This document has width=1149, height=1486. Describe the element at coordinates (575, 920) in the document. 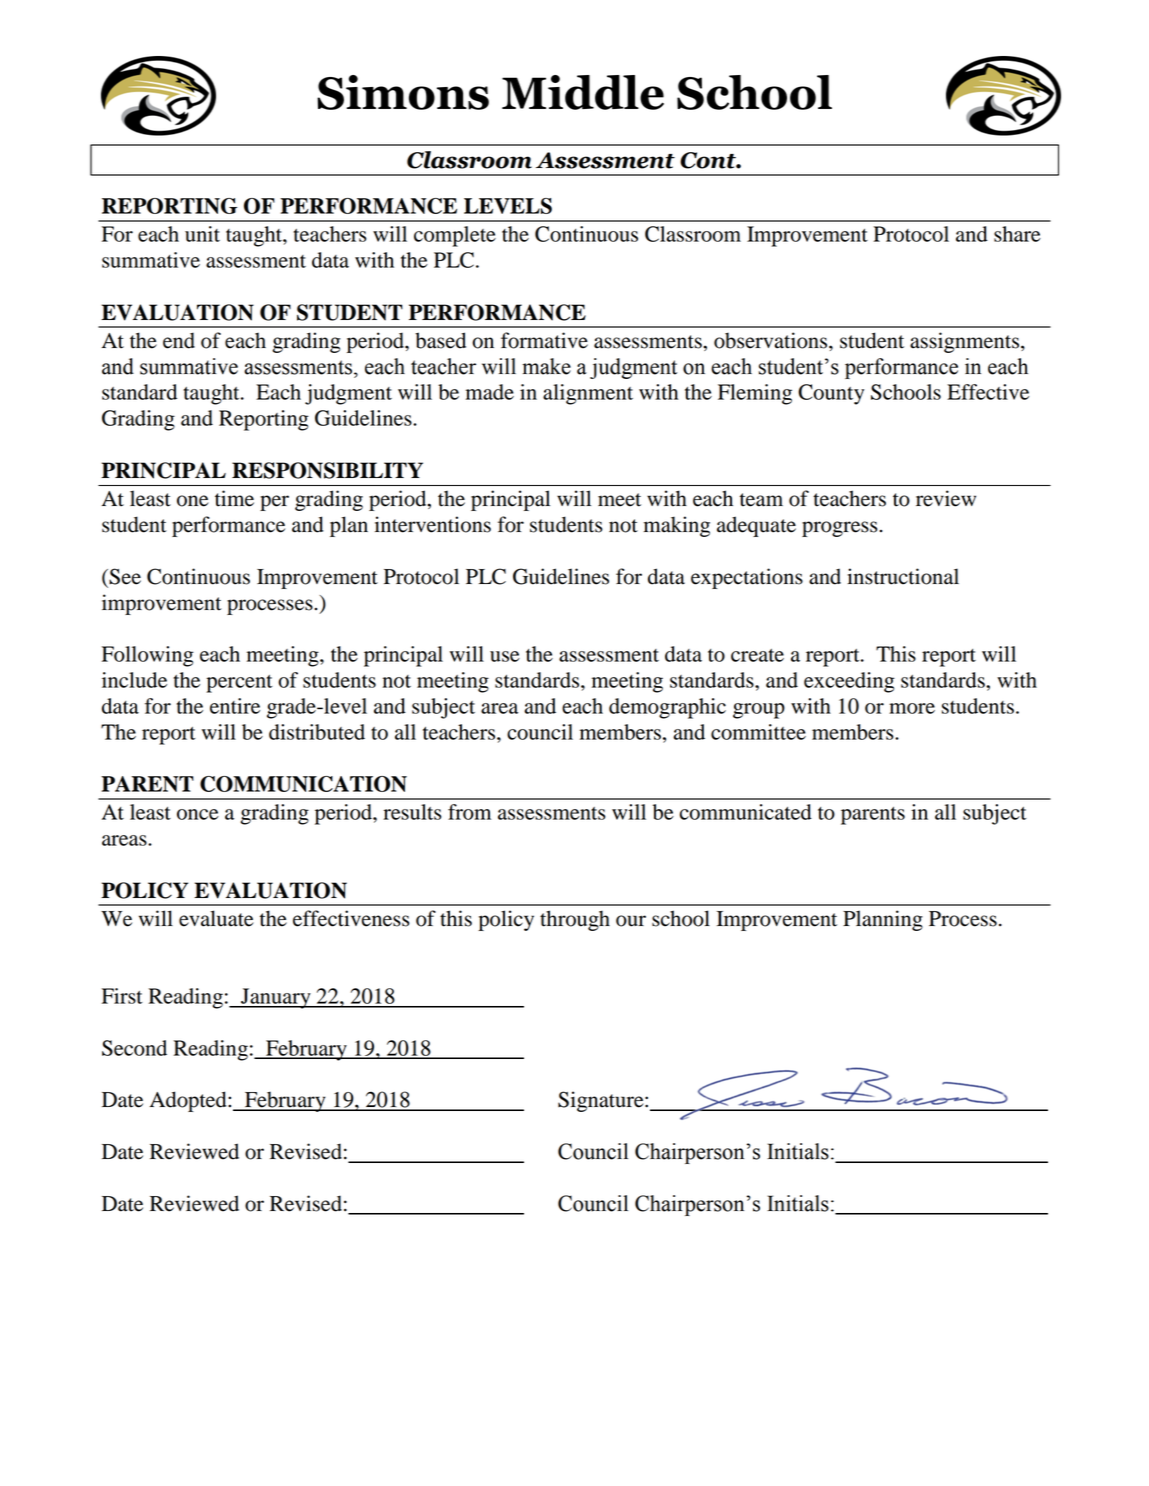

I see `through` at that location.
